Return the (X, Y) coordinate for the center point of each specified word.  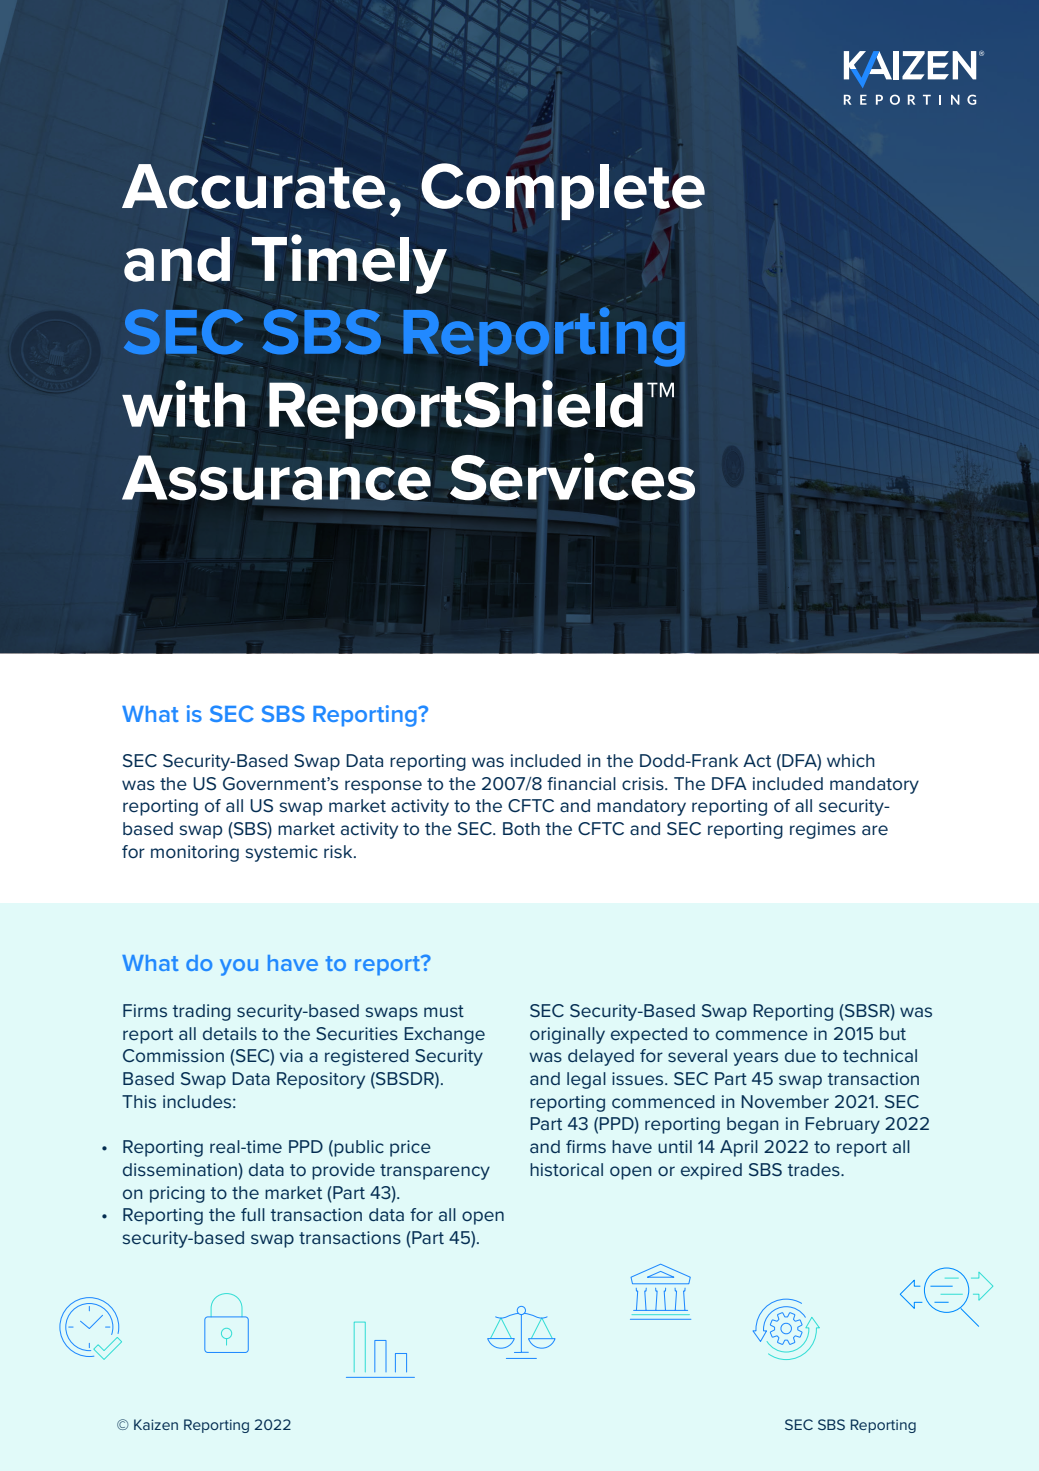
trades (814, 1169)
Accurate (253, 186)
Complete (563, 191)
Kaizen (156, 1424)
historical (566, 1169)
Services (572, 477)
